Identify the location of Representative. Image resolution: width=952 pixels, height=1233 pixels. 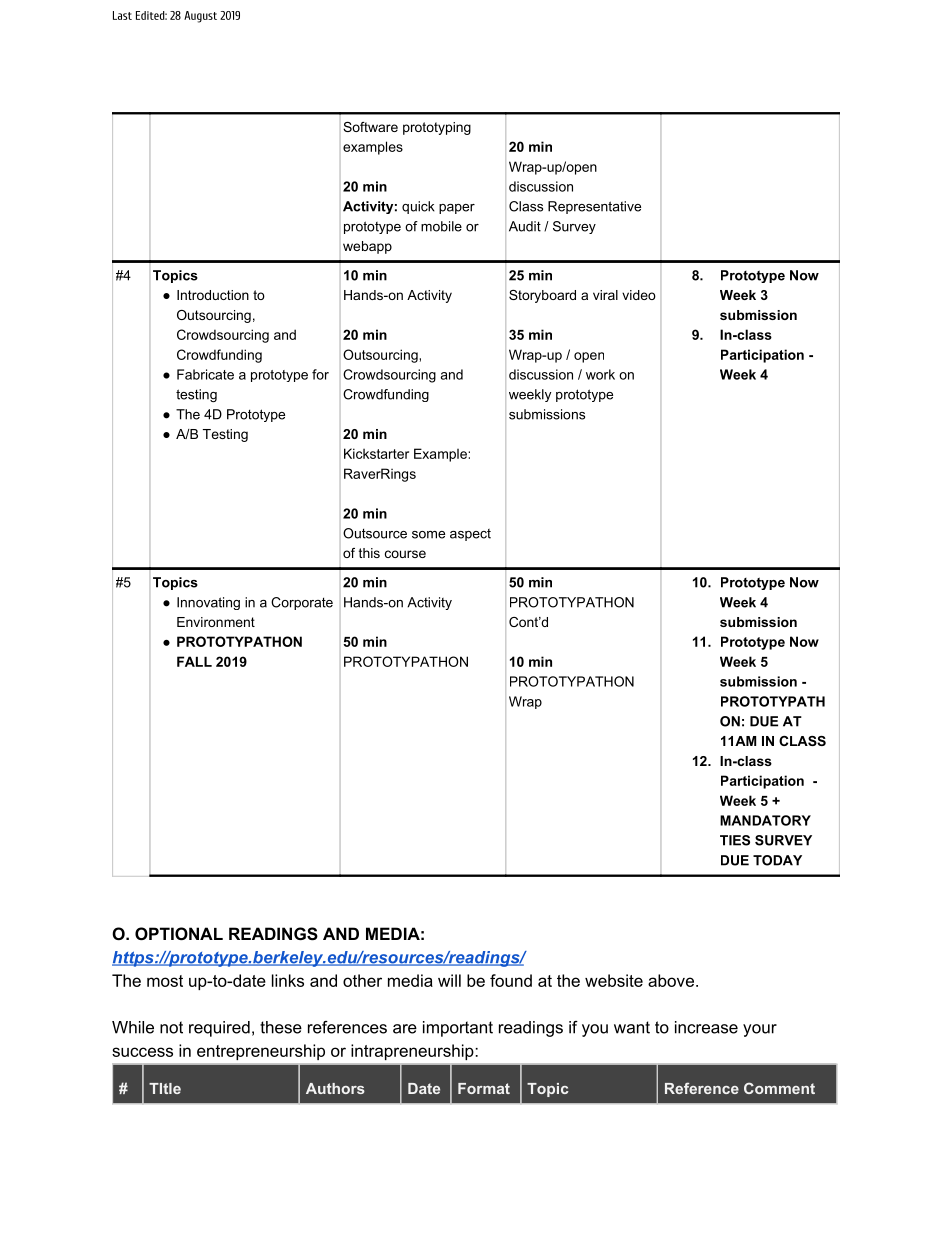
(594, 207).
